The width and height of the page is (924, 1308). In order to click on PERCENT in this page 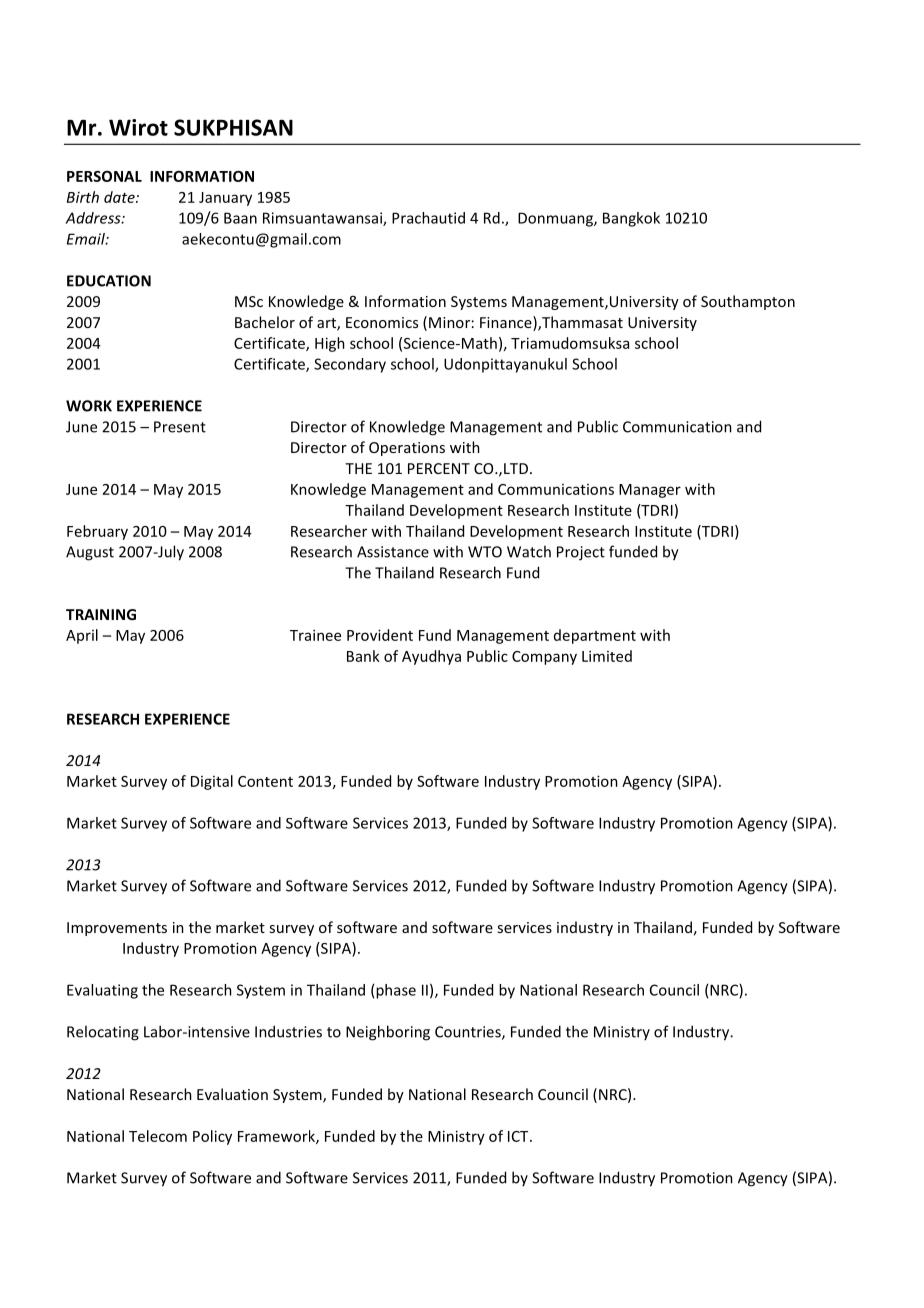, I will do `click(439, 468)`.
